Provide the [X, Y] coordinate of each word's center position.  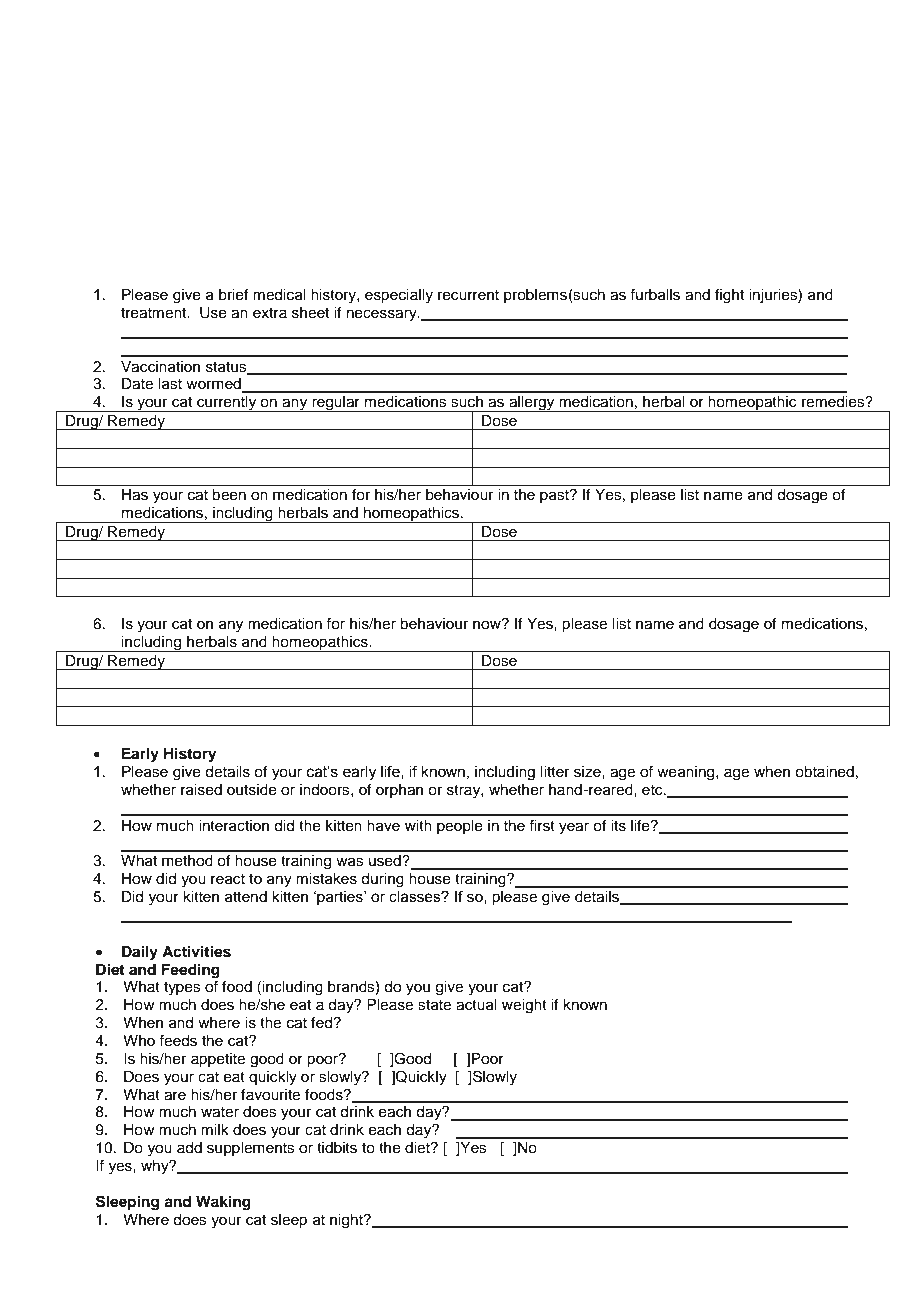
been [229, 495]
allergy [532, 404]
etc [653, 790]
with [418, 825]
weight [524, 1006]
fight [729, 296]
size [588, 772]
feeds [178, 1040]
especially [399, 296]
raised [201, 790]
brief [233, 294]
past [555, 496]
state [434, 1005]
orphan [399, 791]
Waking [223, 1203]
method [187, 861]
